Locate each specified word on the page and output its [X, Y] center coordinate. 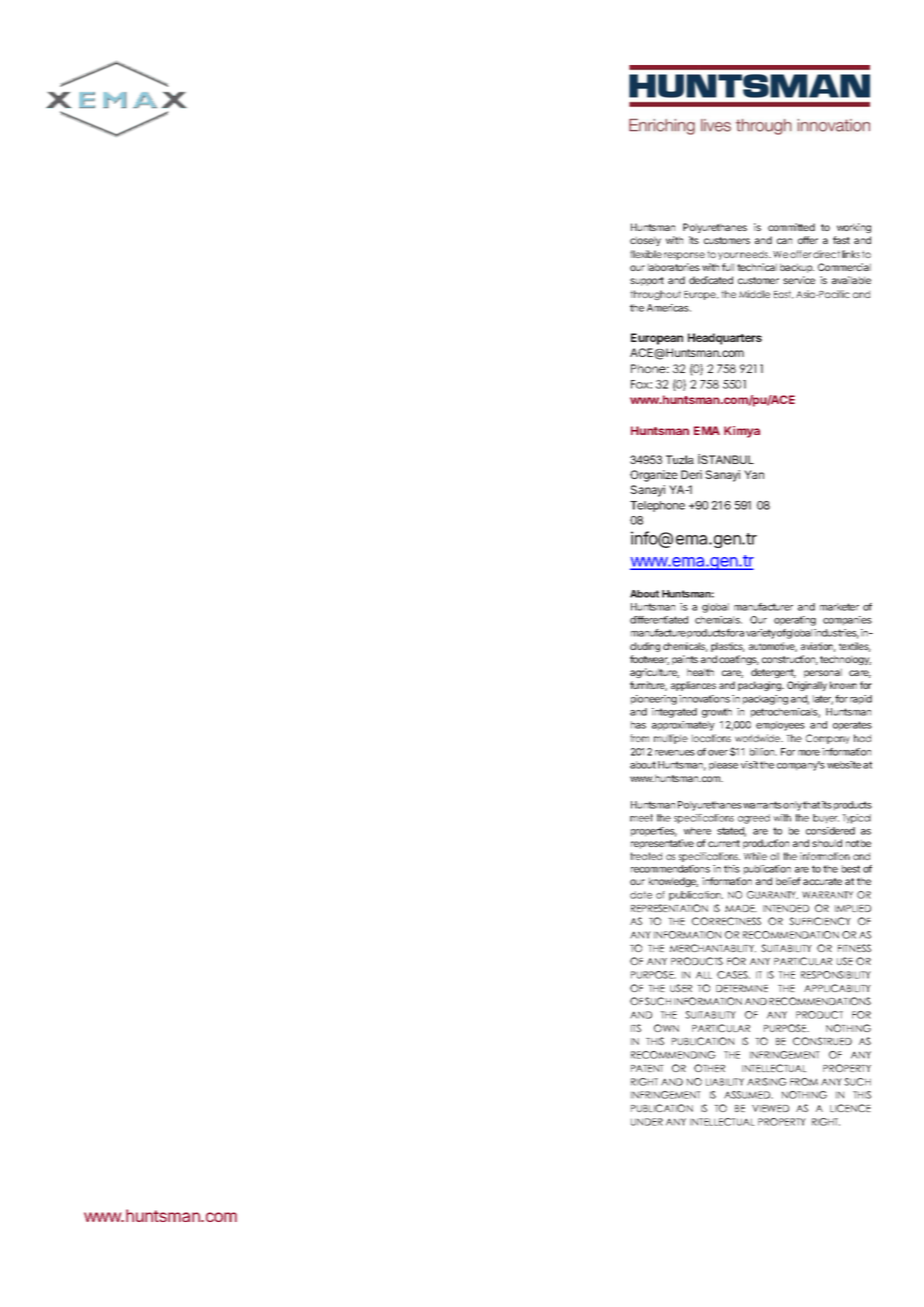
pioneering [654, 700]
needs [755, 254]
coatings [739, 660]
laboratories [674, 267]
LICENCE [850, 1108]
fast [841, 240]
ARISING [767, 1082]
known [843, 685]
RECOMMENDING [673, 1055]
